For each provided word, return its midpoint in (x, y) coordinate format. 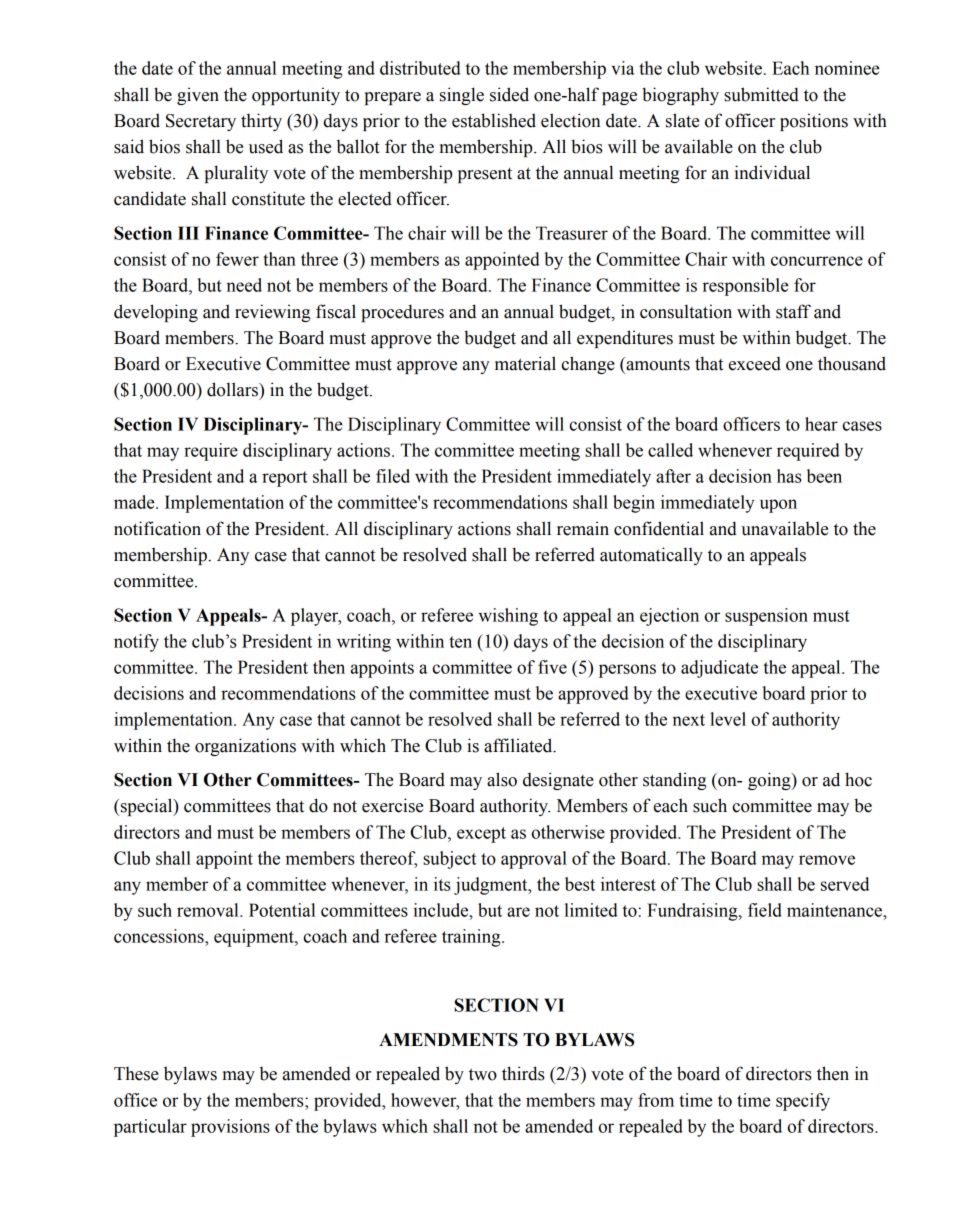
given (198, 96)
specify (803, 1102)
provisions (230, 1128)
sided (509, 94)
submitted (761, 94)
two (483, 1074)
